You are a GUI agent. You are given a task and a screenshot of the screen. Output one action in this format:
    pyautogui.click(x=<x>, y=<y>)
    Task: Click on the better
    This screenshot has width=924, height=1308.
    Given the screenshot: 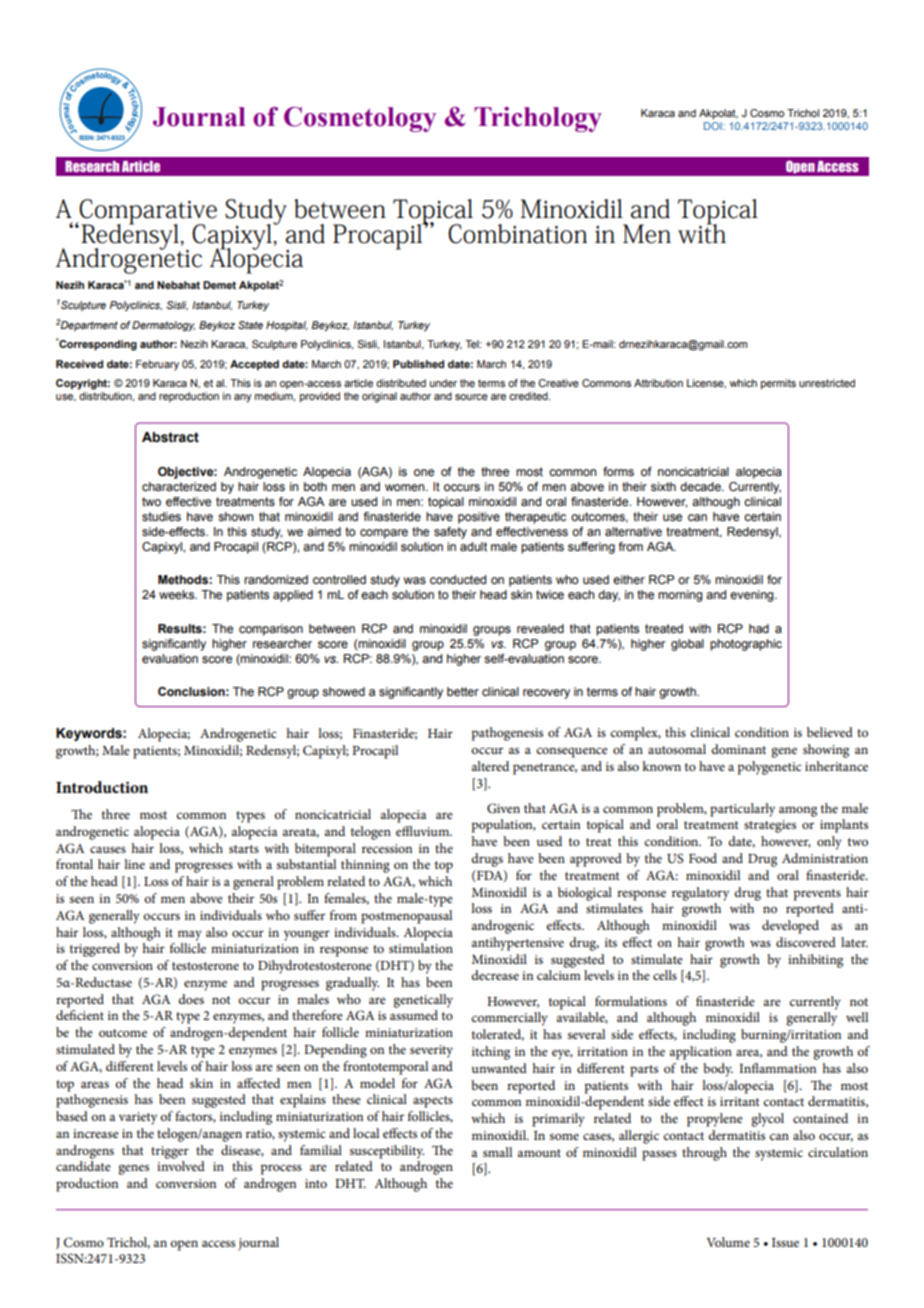 What is the action you would take?
    pyautogui.click(x=463, y=691)
